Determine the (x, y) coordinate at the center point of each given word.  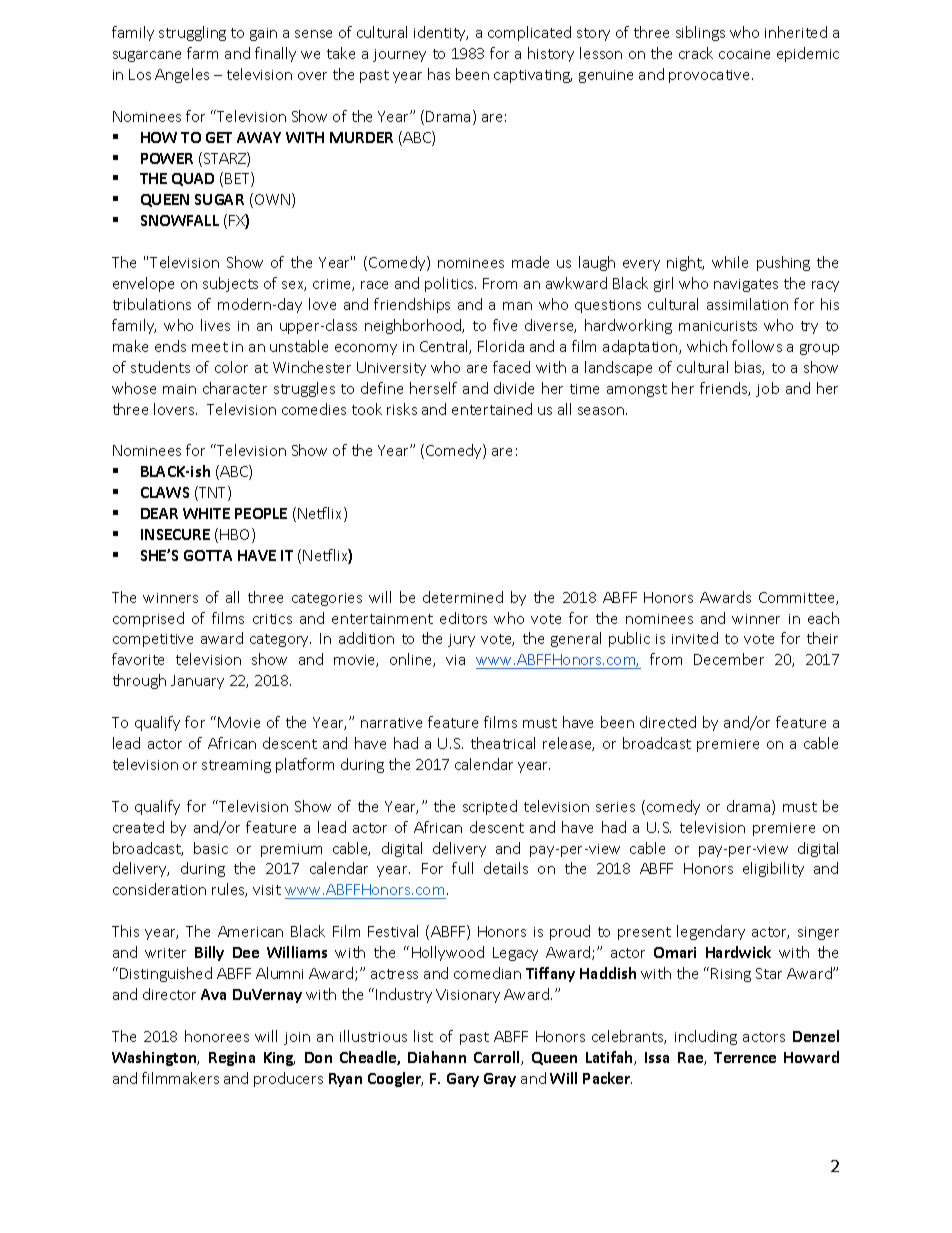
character (235, 388)
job (767, 389)
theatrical (503, 743)
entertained (492, 409)
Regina (232, 1059)
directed (668, 722)
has (439, 74)
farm (202, 53)
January (197, 682)
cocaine (744, 54)
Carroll (498, 1058)
